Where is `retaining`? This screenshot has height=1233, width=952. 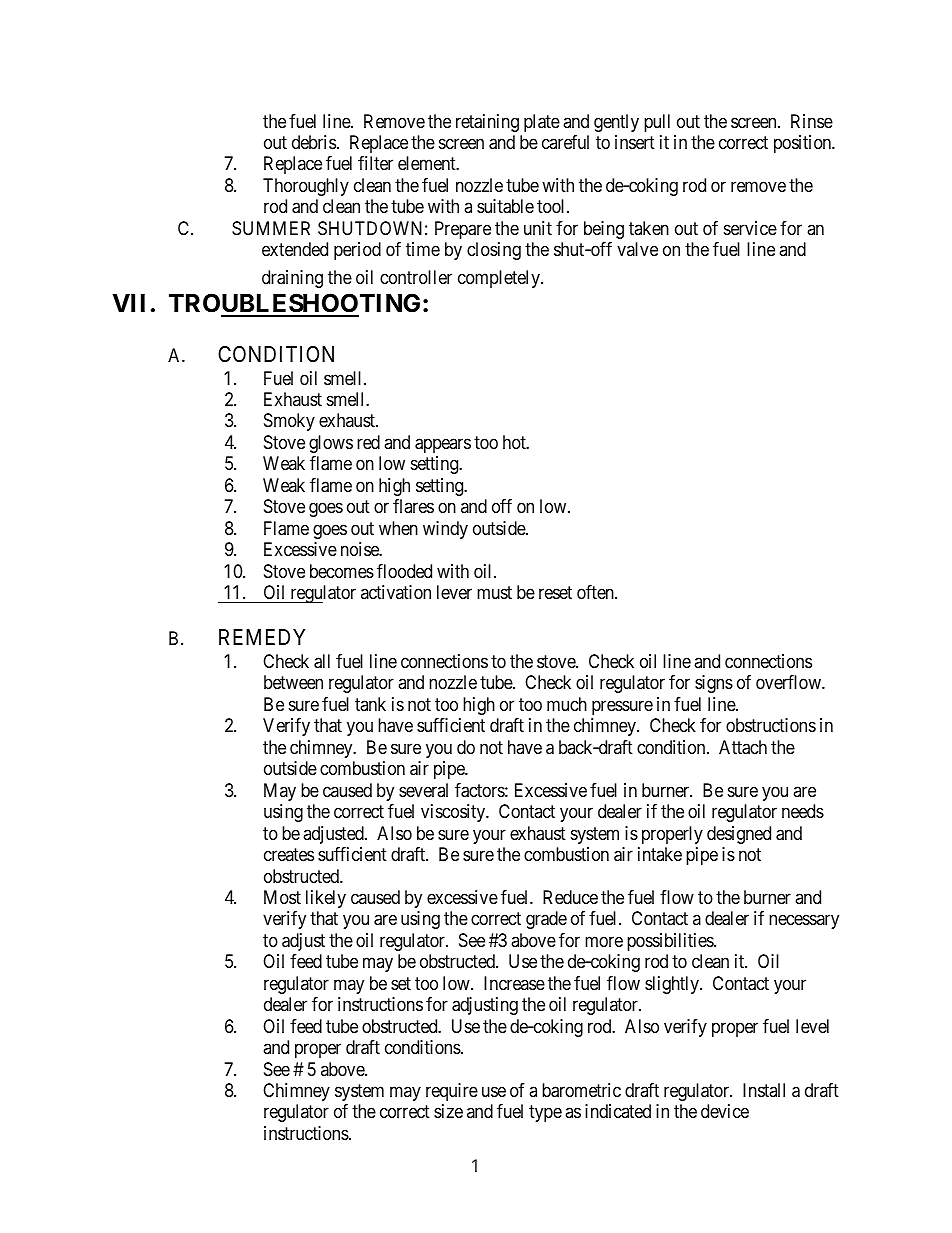
retaining is located at coordinates (487, 123).
